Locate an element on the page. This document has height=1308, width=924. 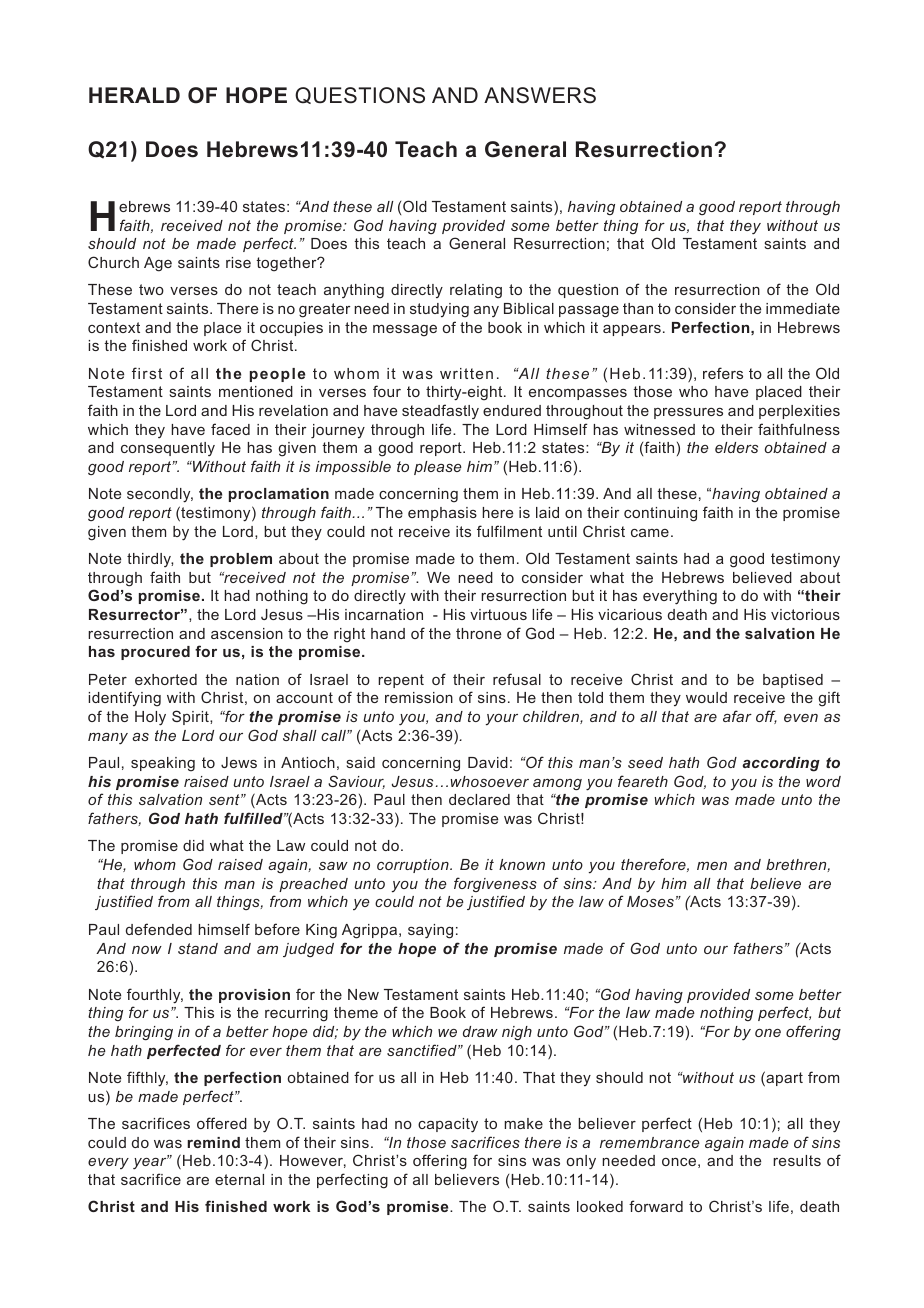
written is located at coordinates (466, 373).
